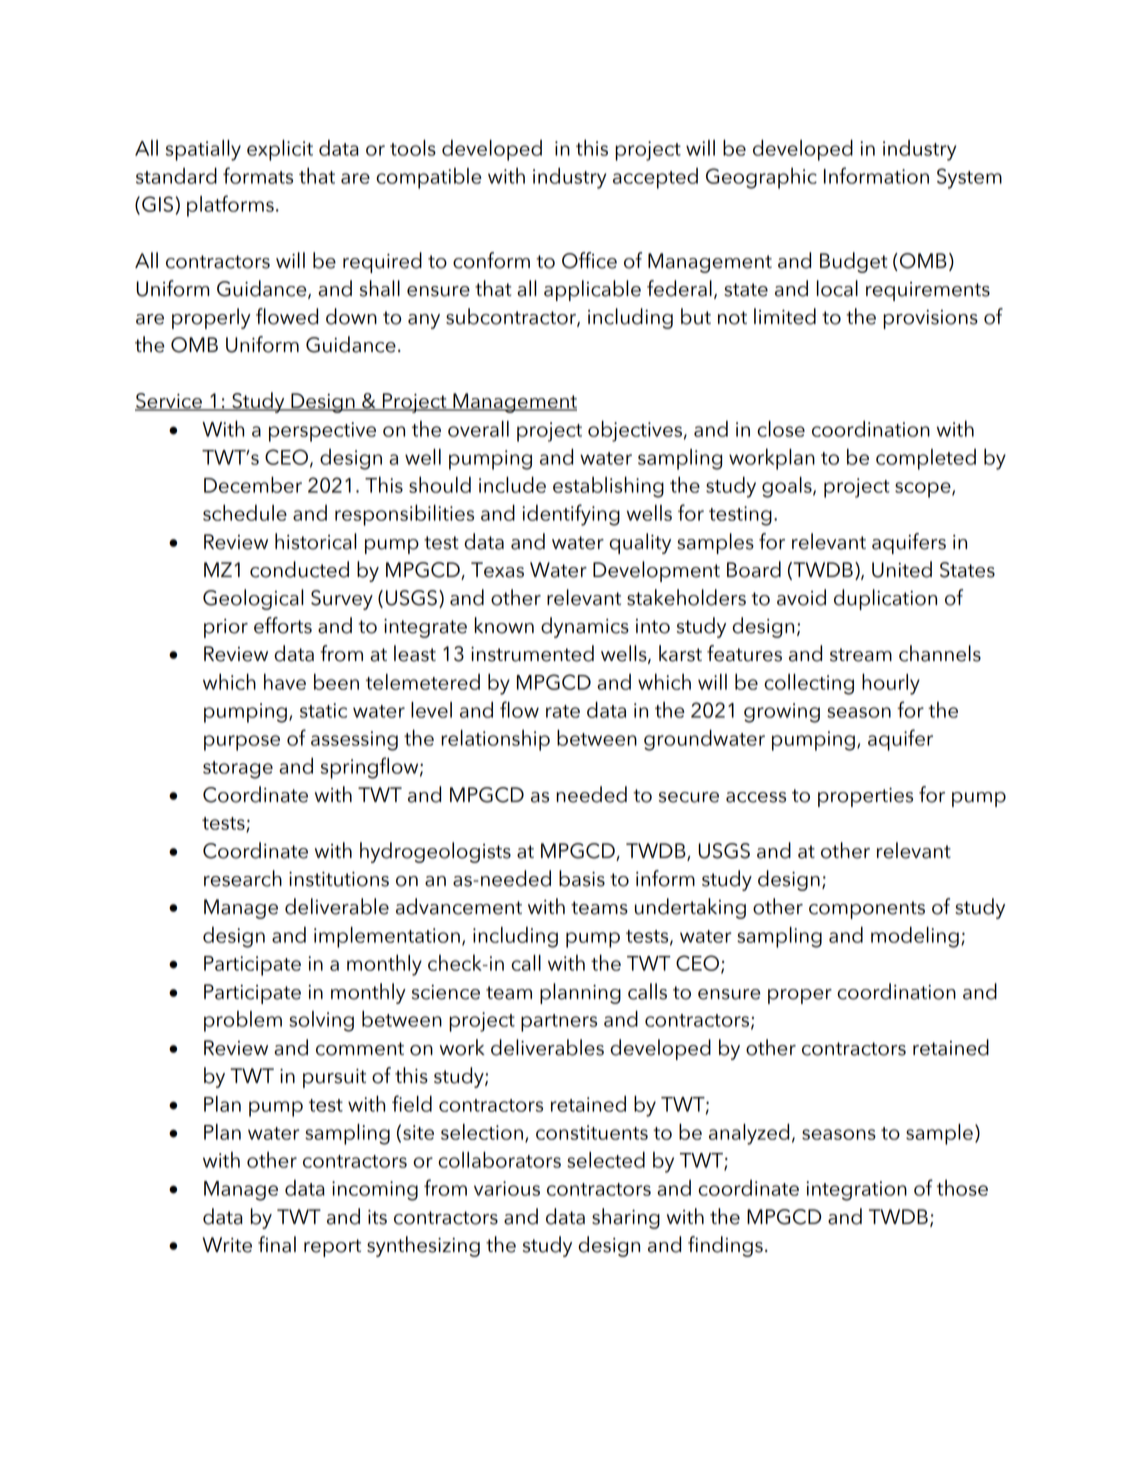 This screenshot has width=1144, height=1480. What do you see at coordinates (322, 432) in the screenshot?
I see `perspective` at bounding box center [322, 432].
